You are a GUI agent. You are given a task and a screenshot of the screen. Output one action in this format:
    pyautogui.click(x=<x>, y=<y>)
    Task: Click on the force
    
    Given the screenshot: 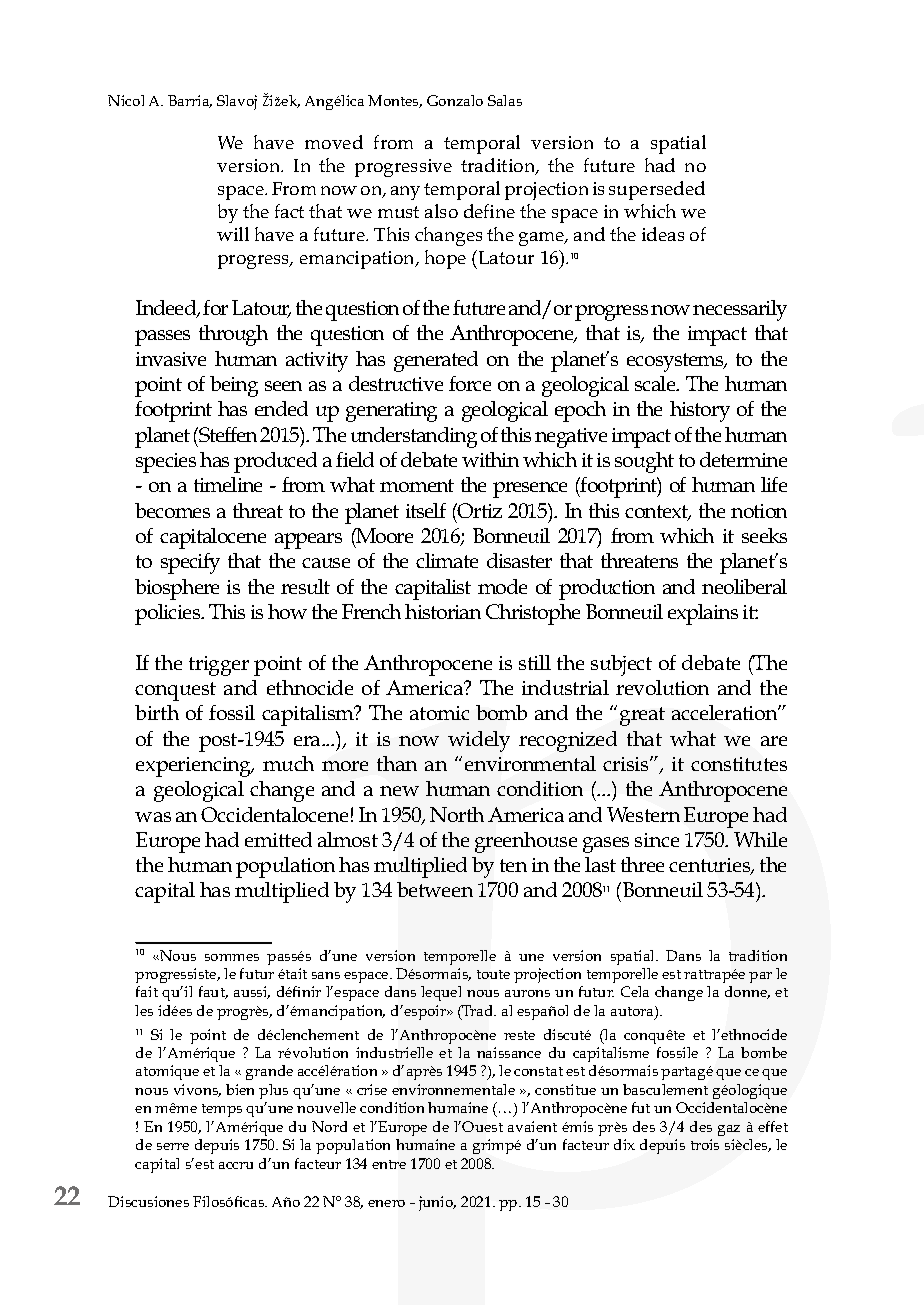 What is the action you would take?
    pyautogui.click(x=470, y=383)
